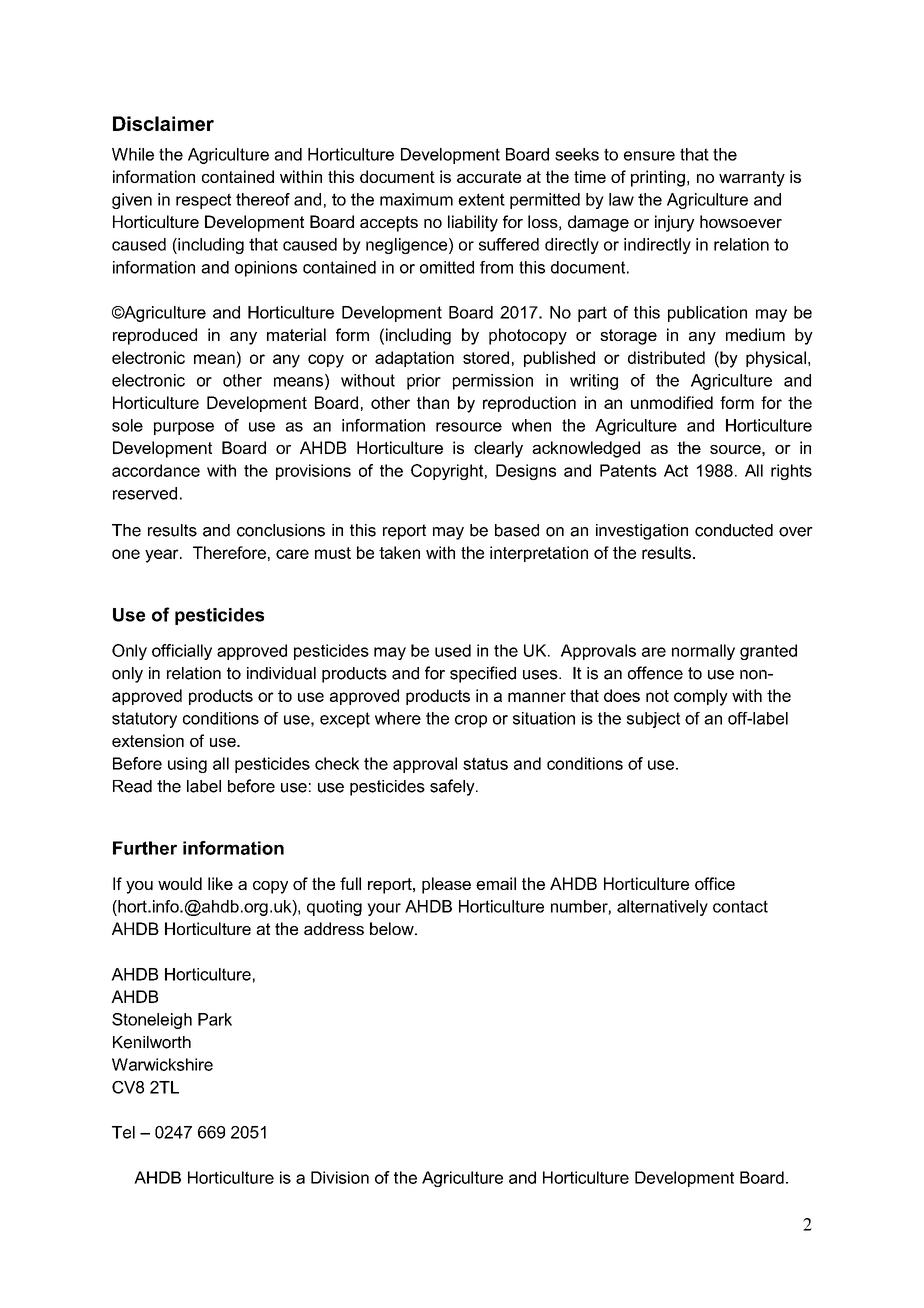 The width and height of the screenshot is (924, 1308). What do you see at coordinates (182, 652) in the screenshot?
I see `officially` at bounding box center [182, 652].
